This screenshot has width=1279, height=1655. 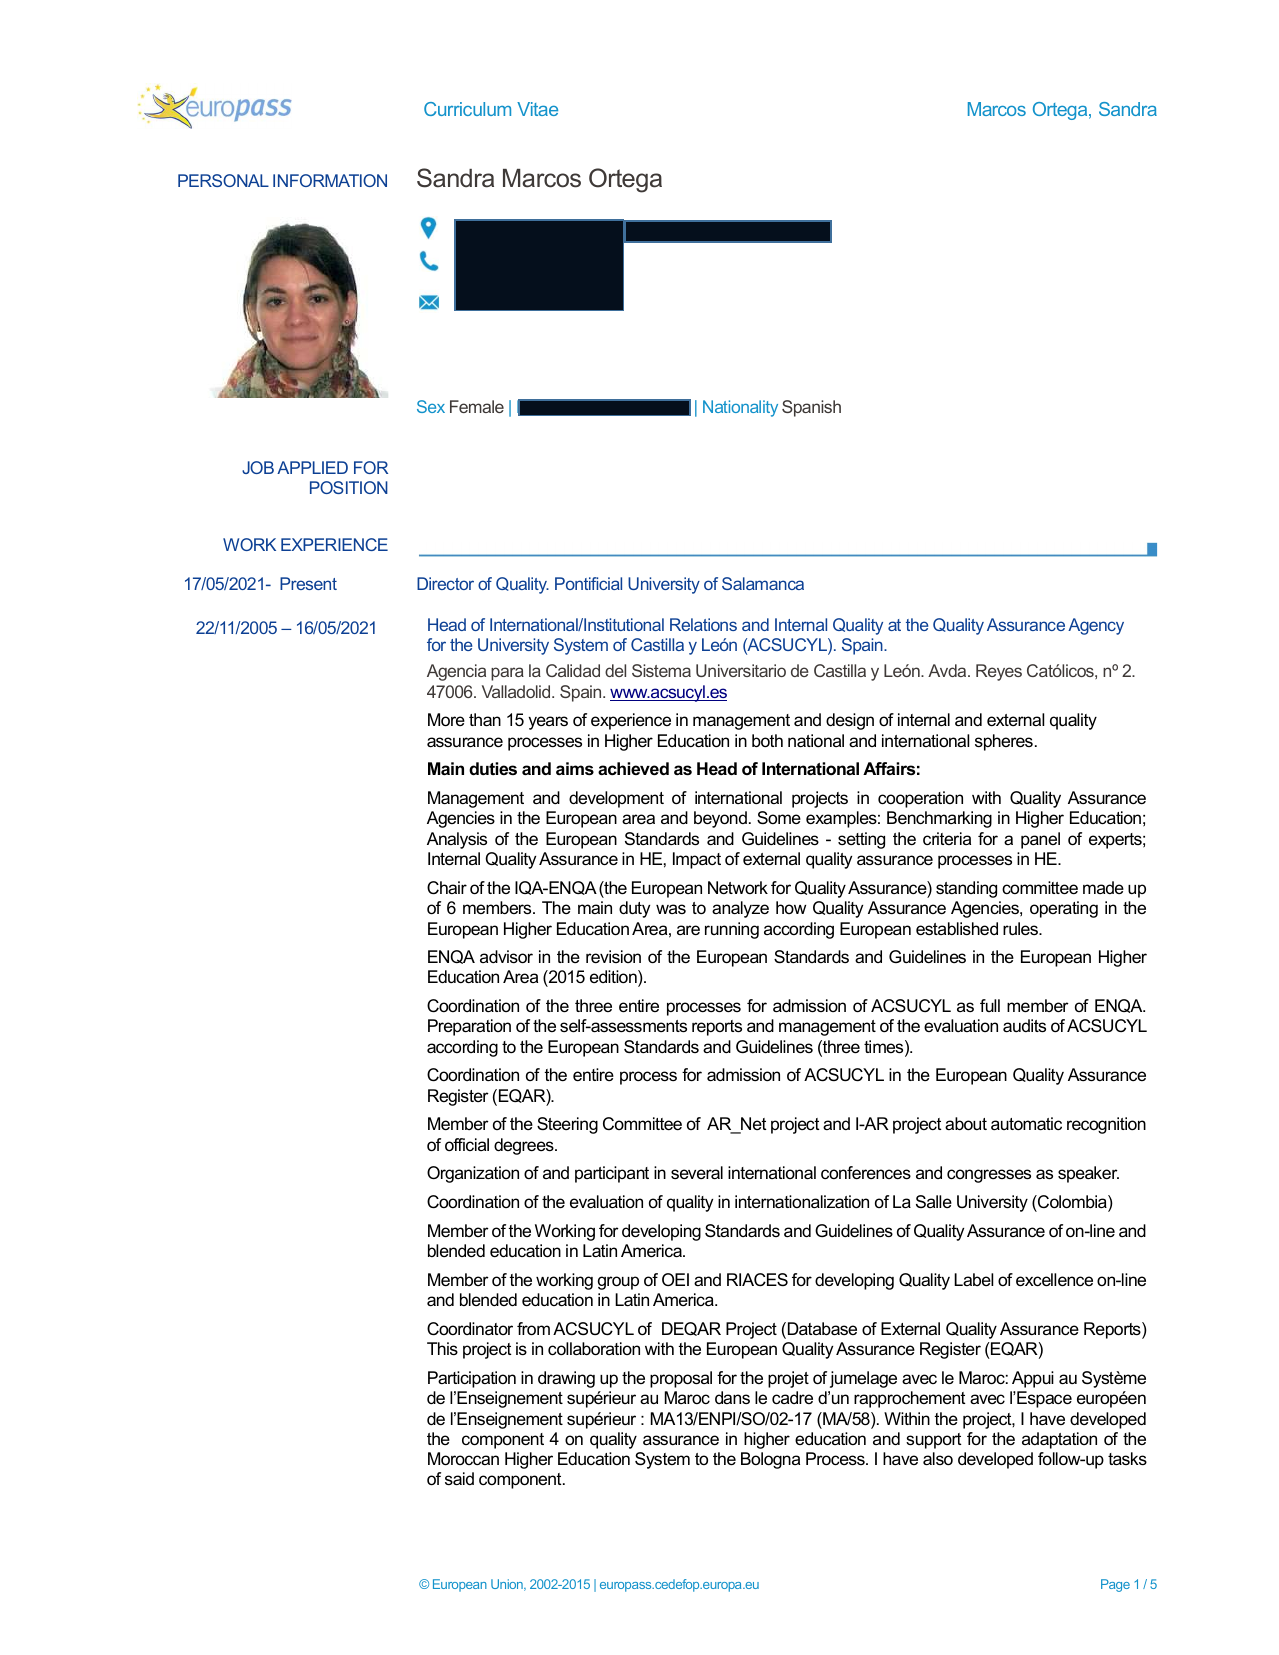 I want to click on panel, so click(x=1040, y=840).
